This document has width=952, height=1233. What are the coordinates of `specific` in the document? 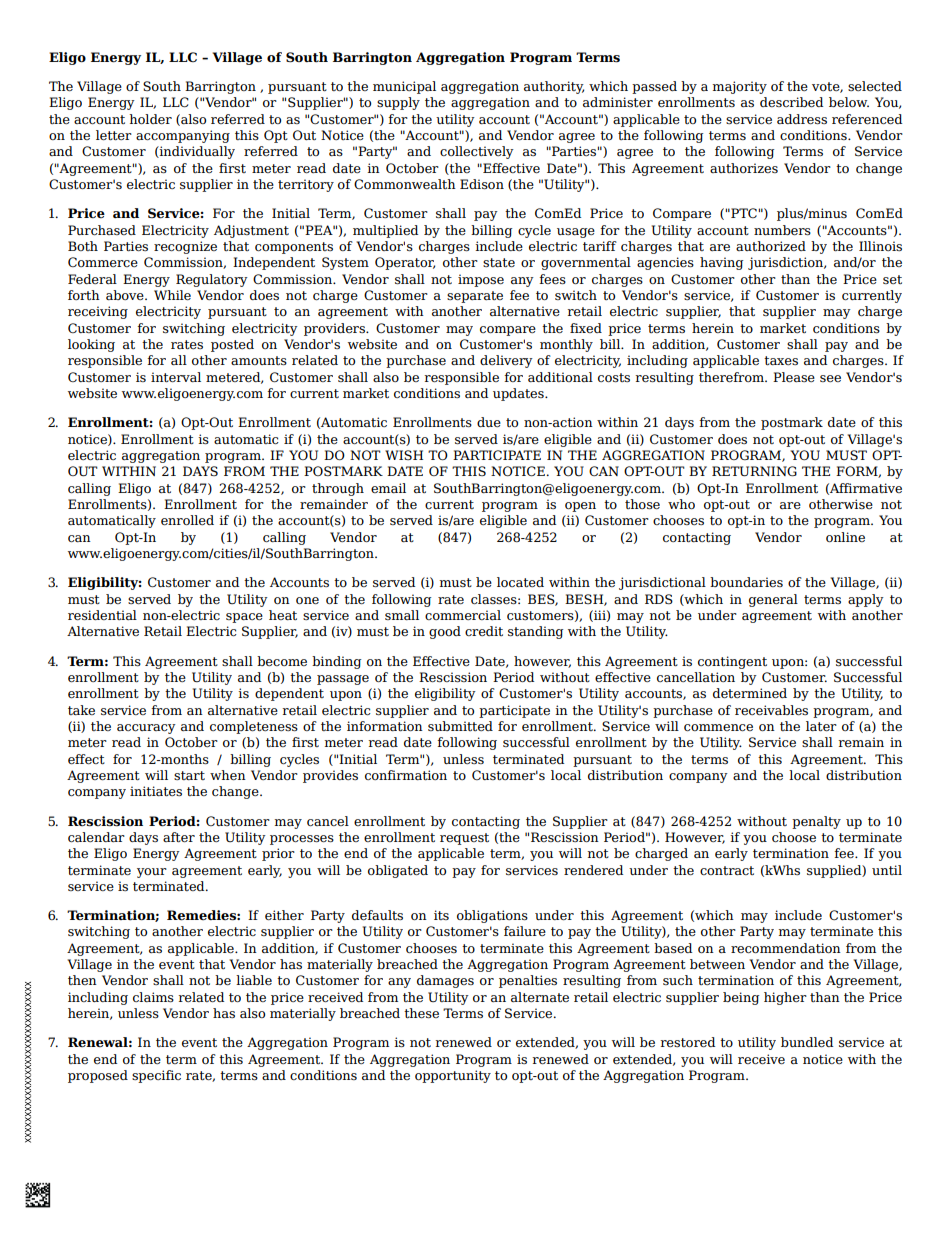 It's located at (156, 1076).
